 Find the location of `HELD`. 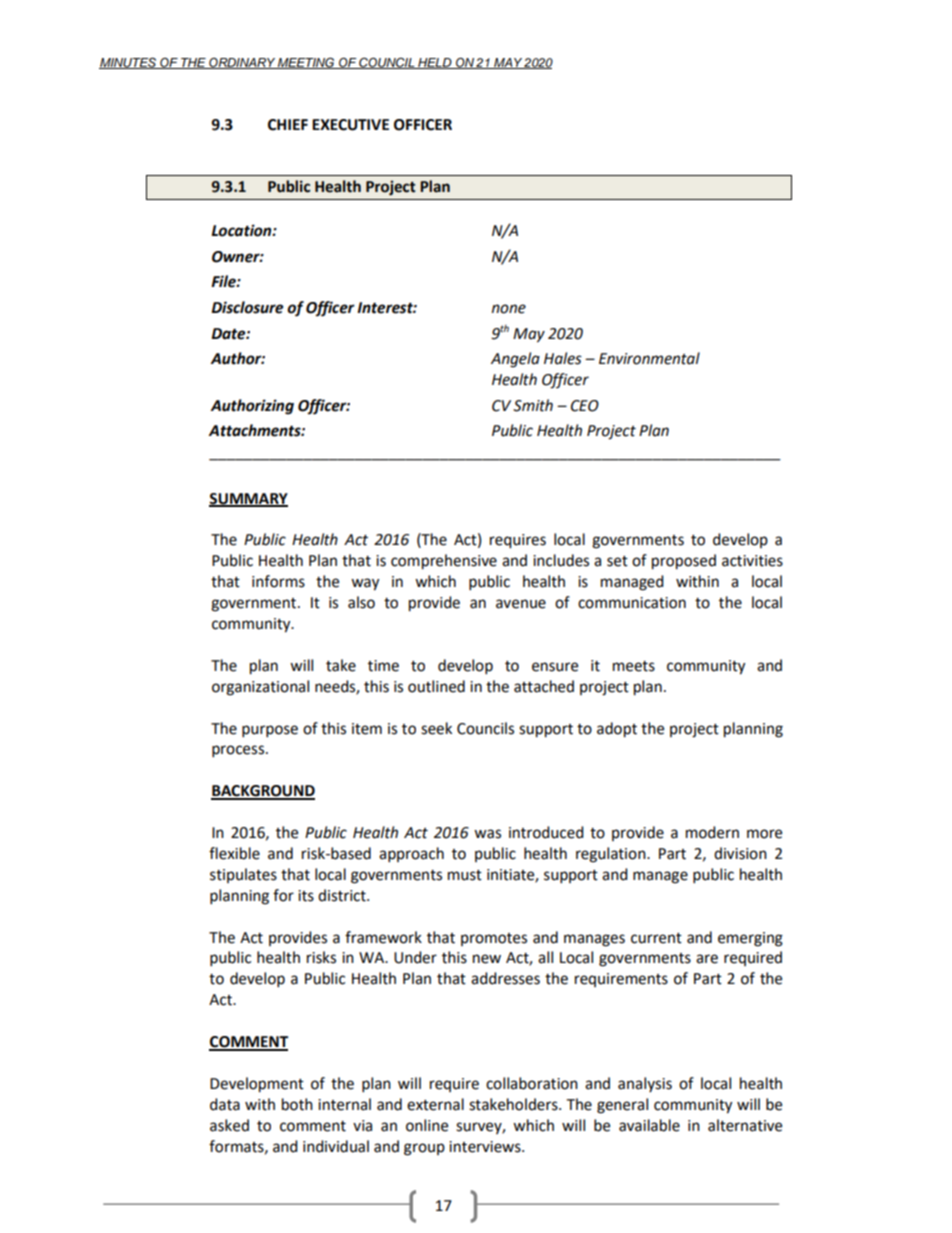

HELD is located at coordinates (435, 63).
